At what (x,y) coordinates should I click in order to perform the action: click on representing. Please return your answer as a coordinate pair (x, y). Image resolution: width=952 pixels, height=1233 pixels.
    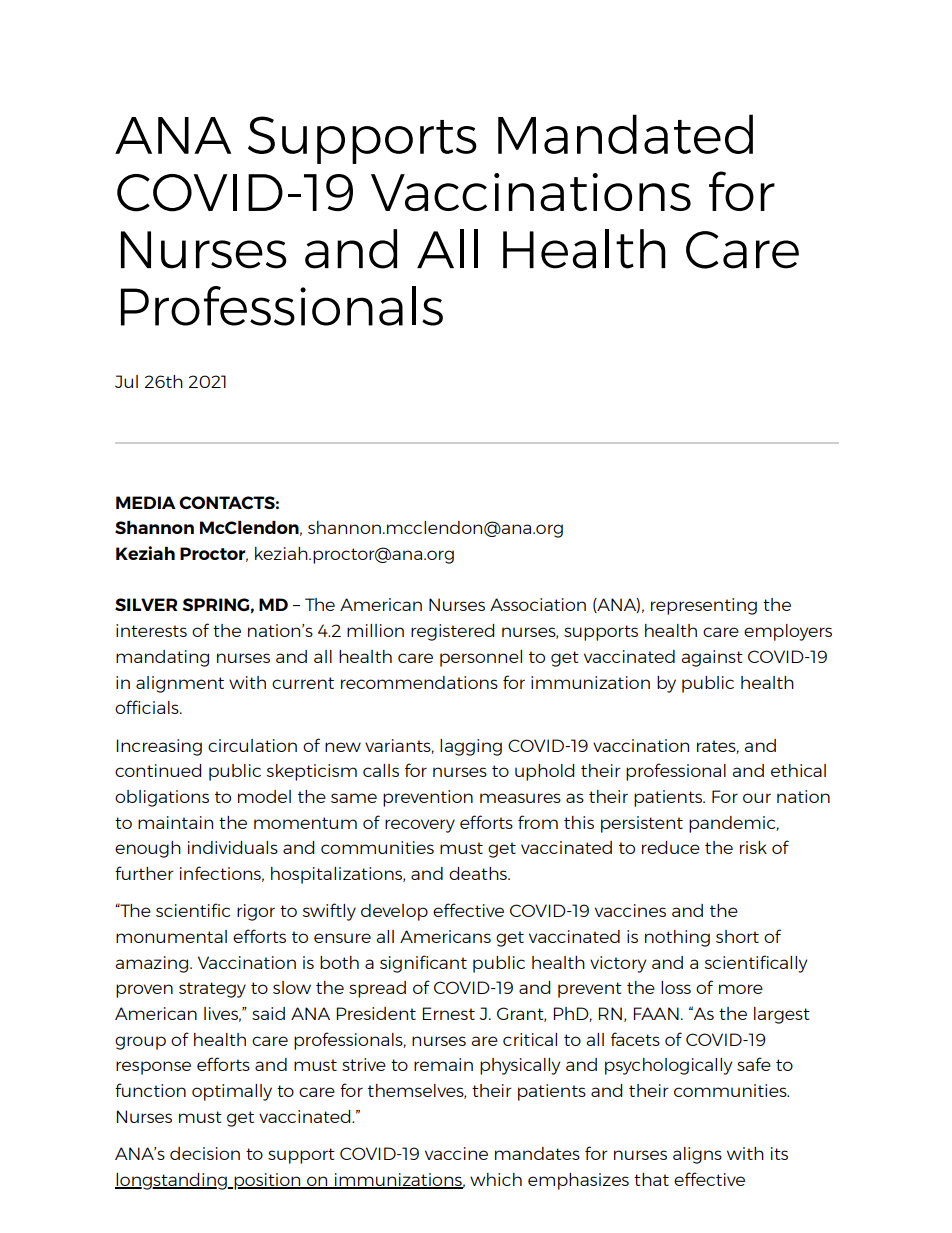
    Looking at the image, I should click on (704, 606).
